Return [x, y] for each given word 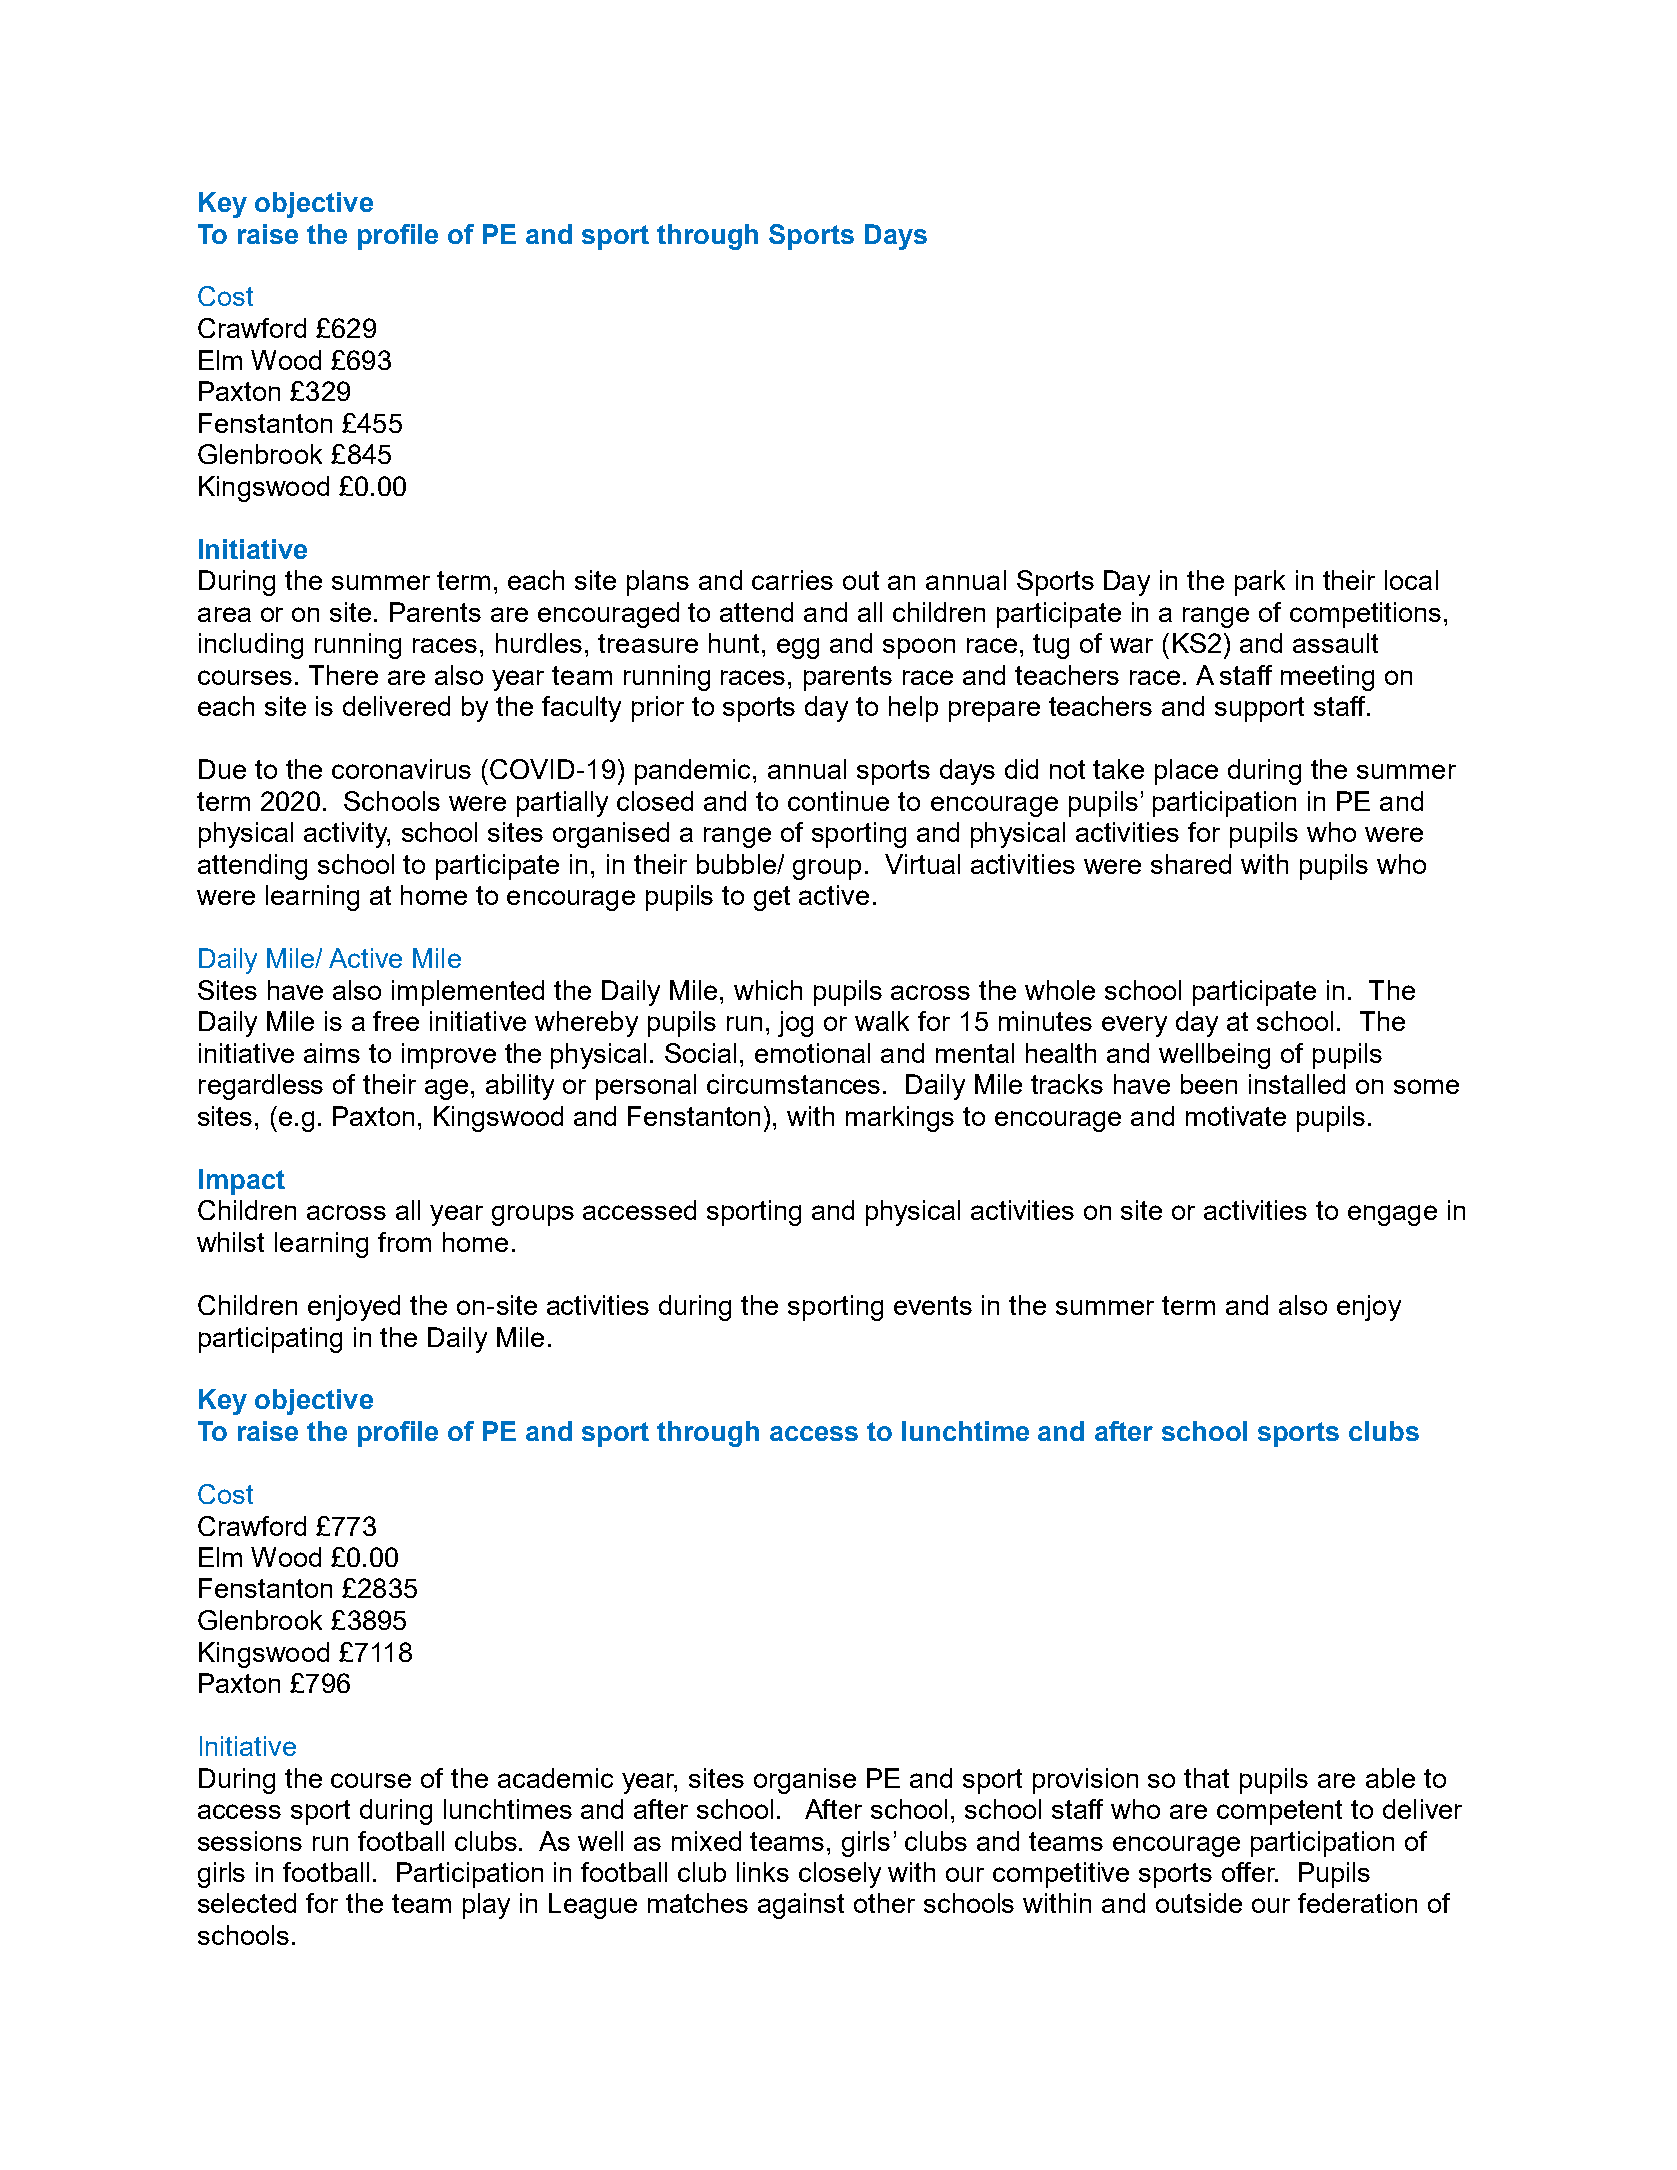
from [404, 1242]
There [343, 675]
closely [840, 1875]
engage [1392, 1215]
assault [1335, 643]
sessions [250, 1841]
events [933, 1305]
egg [798, 648]
